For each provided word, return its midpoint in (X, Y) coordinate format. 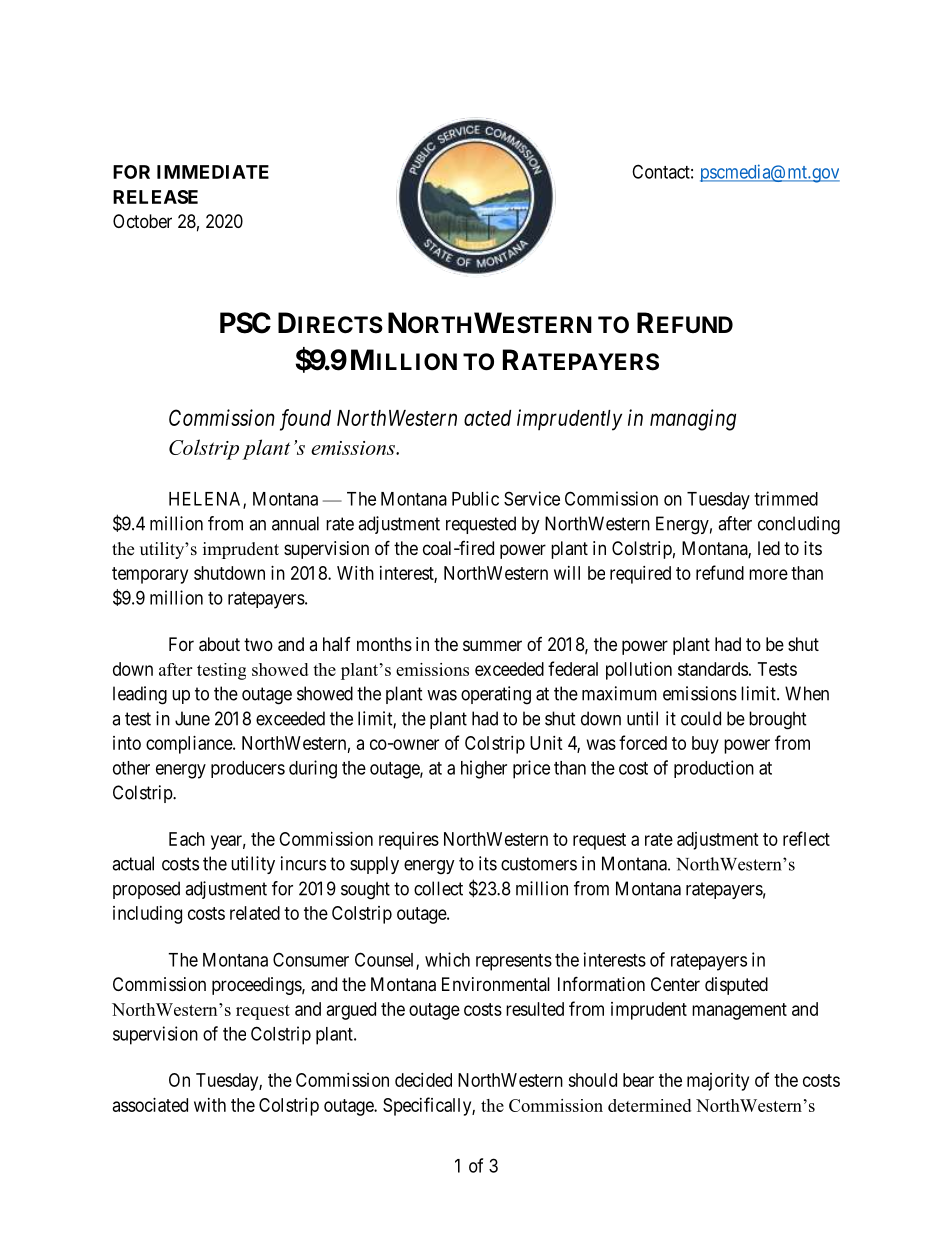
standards (713, 669)
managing (693, 420)
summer (492, 645)
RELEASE (155, 197)
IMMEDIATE (213, 172)
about (219, 644)
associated (150, 1105)
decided (423, 1080)
